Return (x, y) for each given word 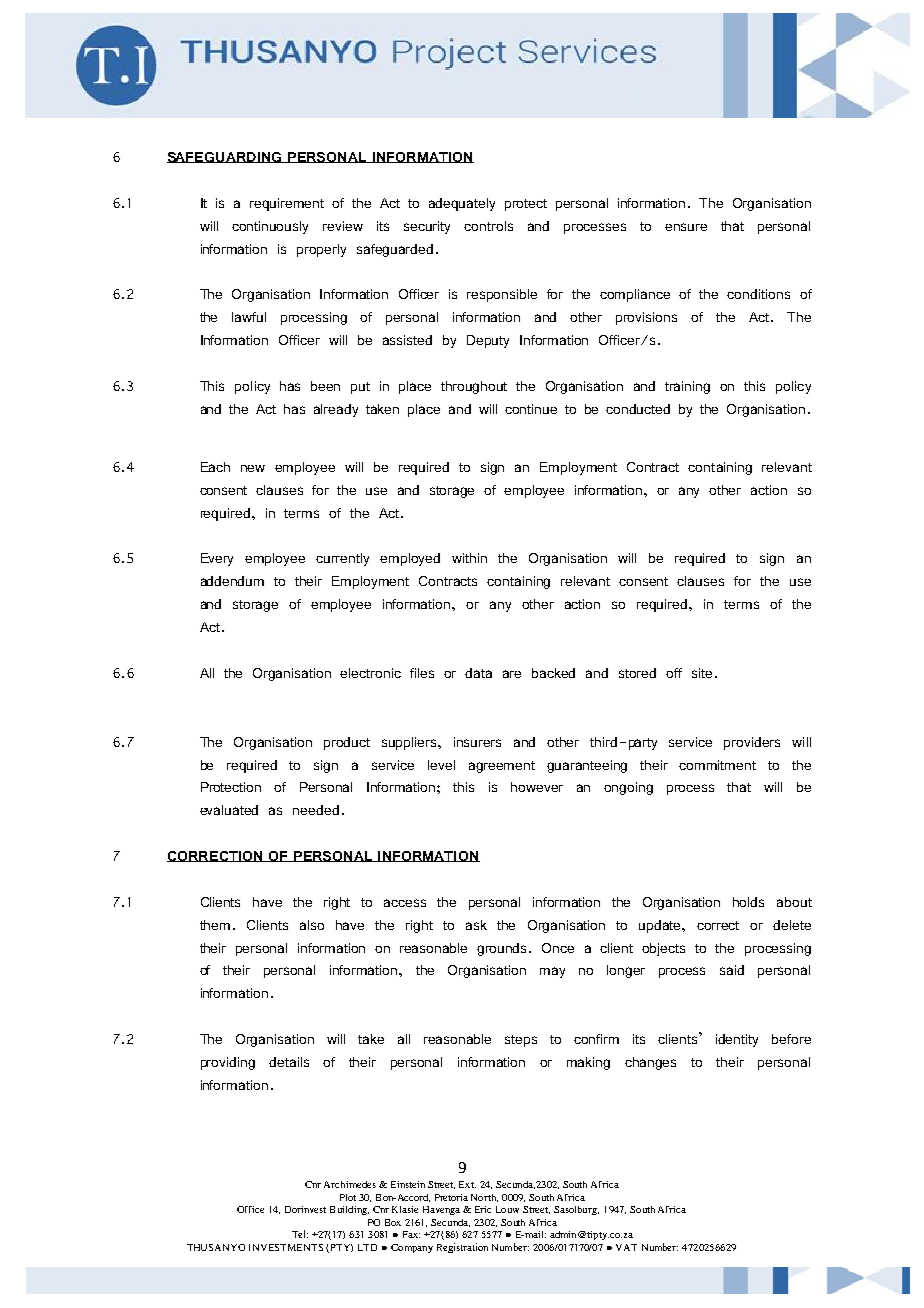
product (347, 743)
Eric (483, 1209)
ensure (686, 227)
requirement (287, 204)
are (512, 674)
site (702, 673)
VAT (626, 1247)
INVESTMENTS (286, 1247)
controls (488, 226)
